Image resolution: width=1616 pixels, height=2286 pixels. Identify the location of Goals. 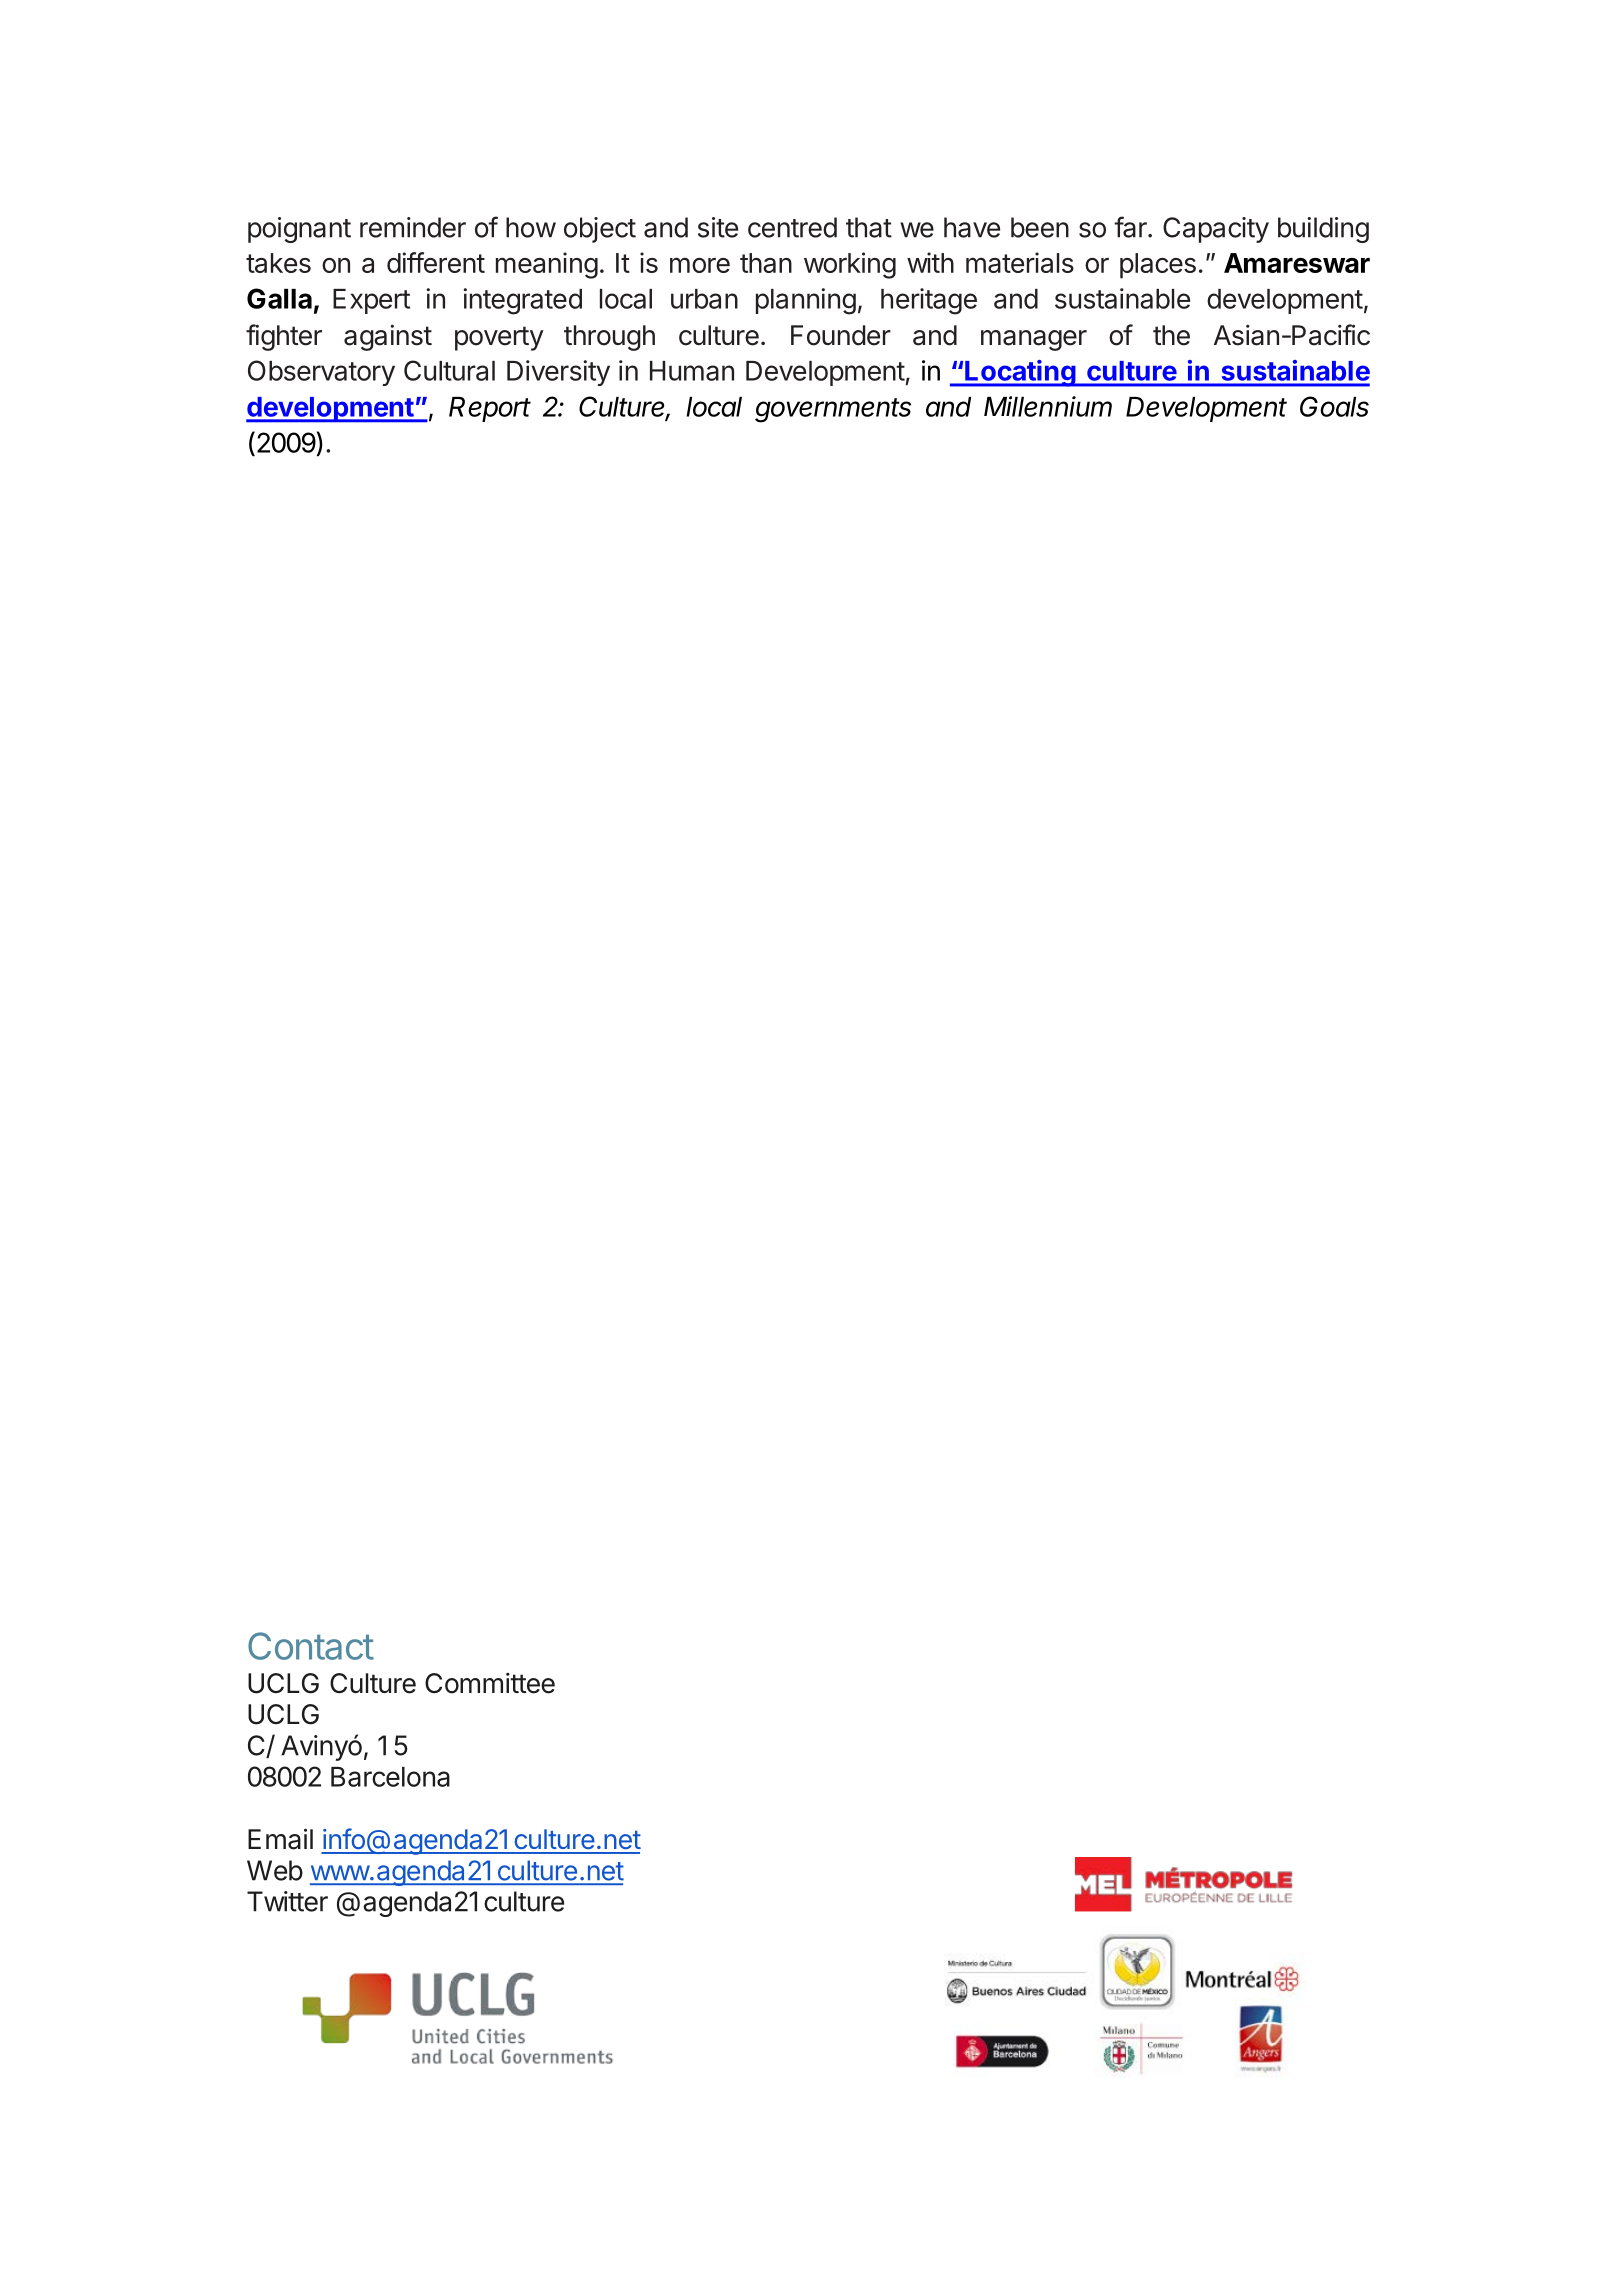
(1334, 406).
